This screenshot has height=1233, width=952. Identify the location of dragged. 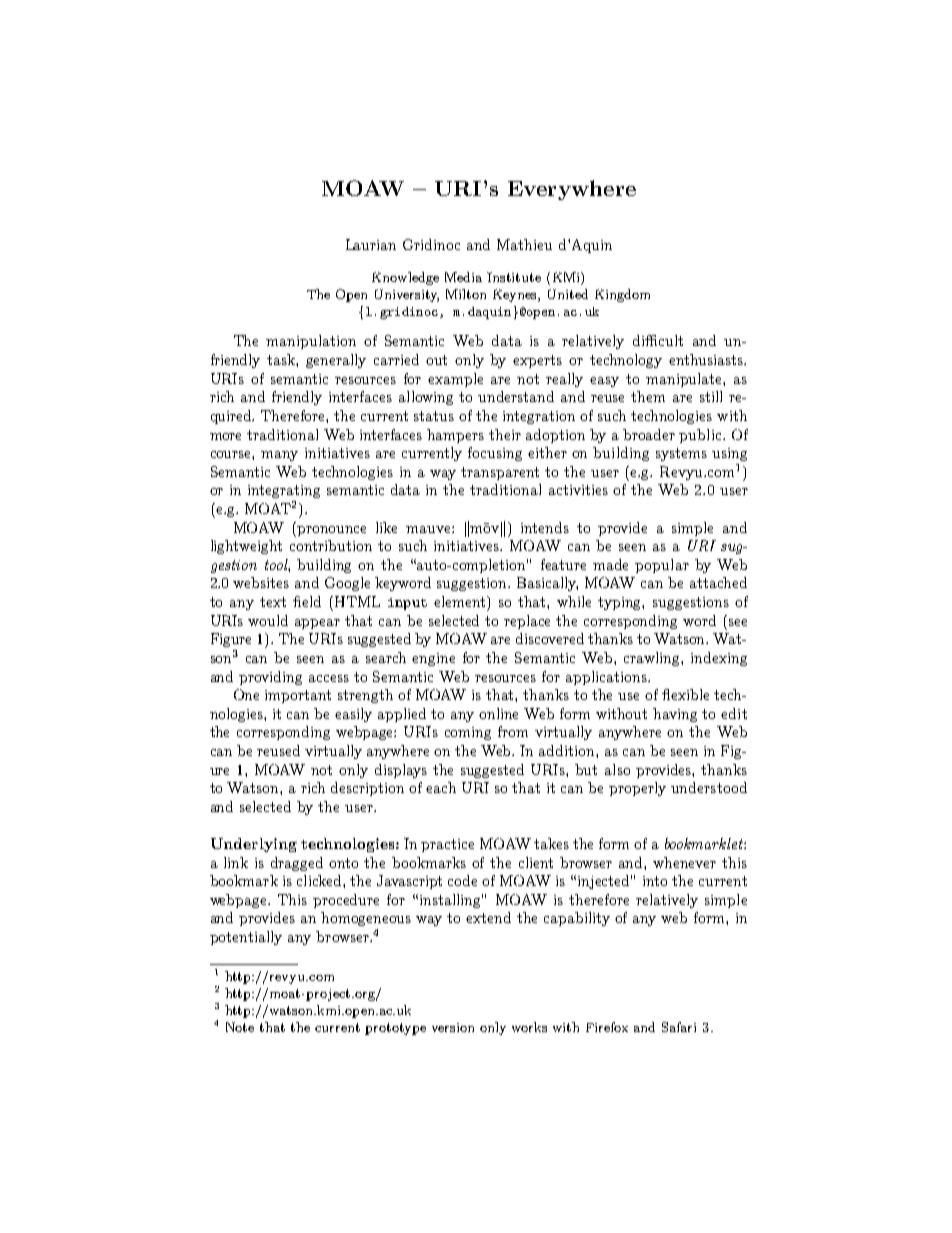
(297, 864).
